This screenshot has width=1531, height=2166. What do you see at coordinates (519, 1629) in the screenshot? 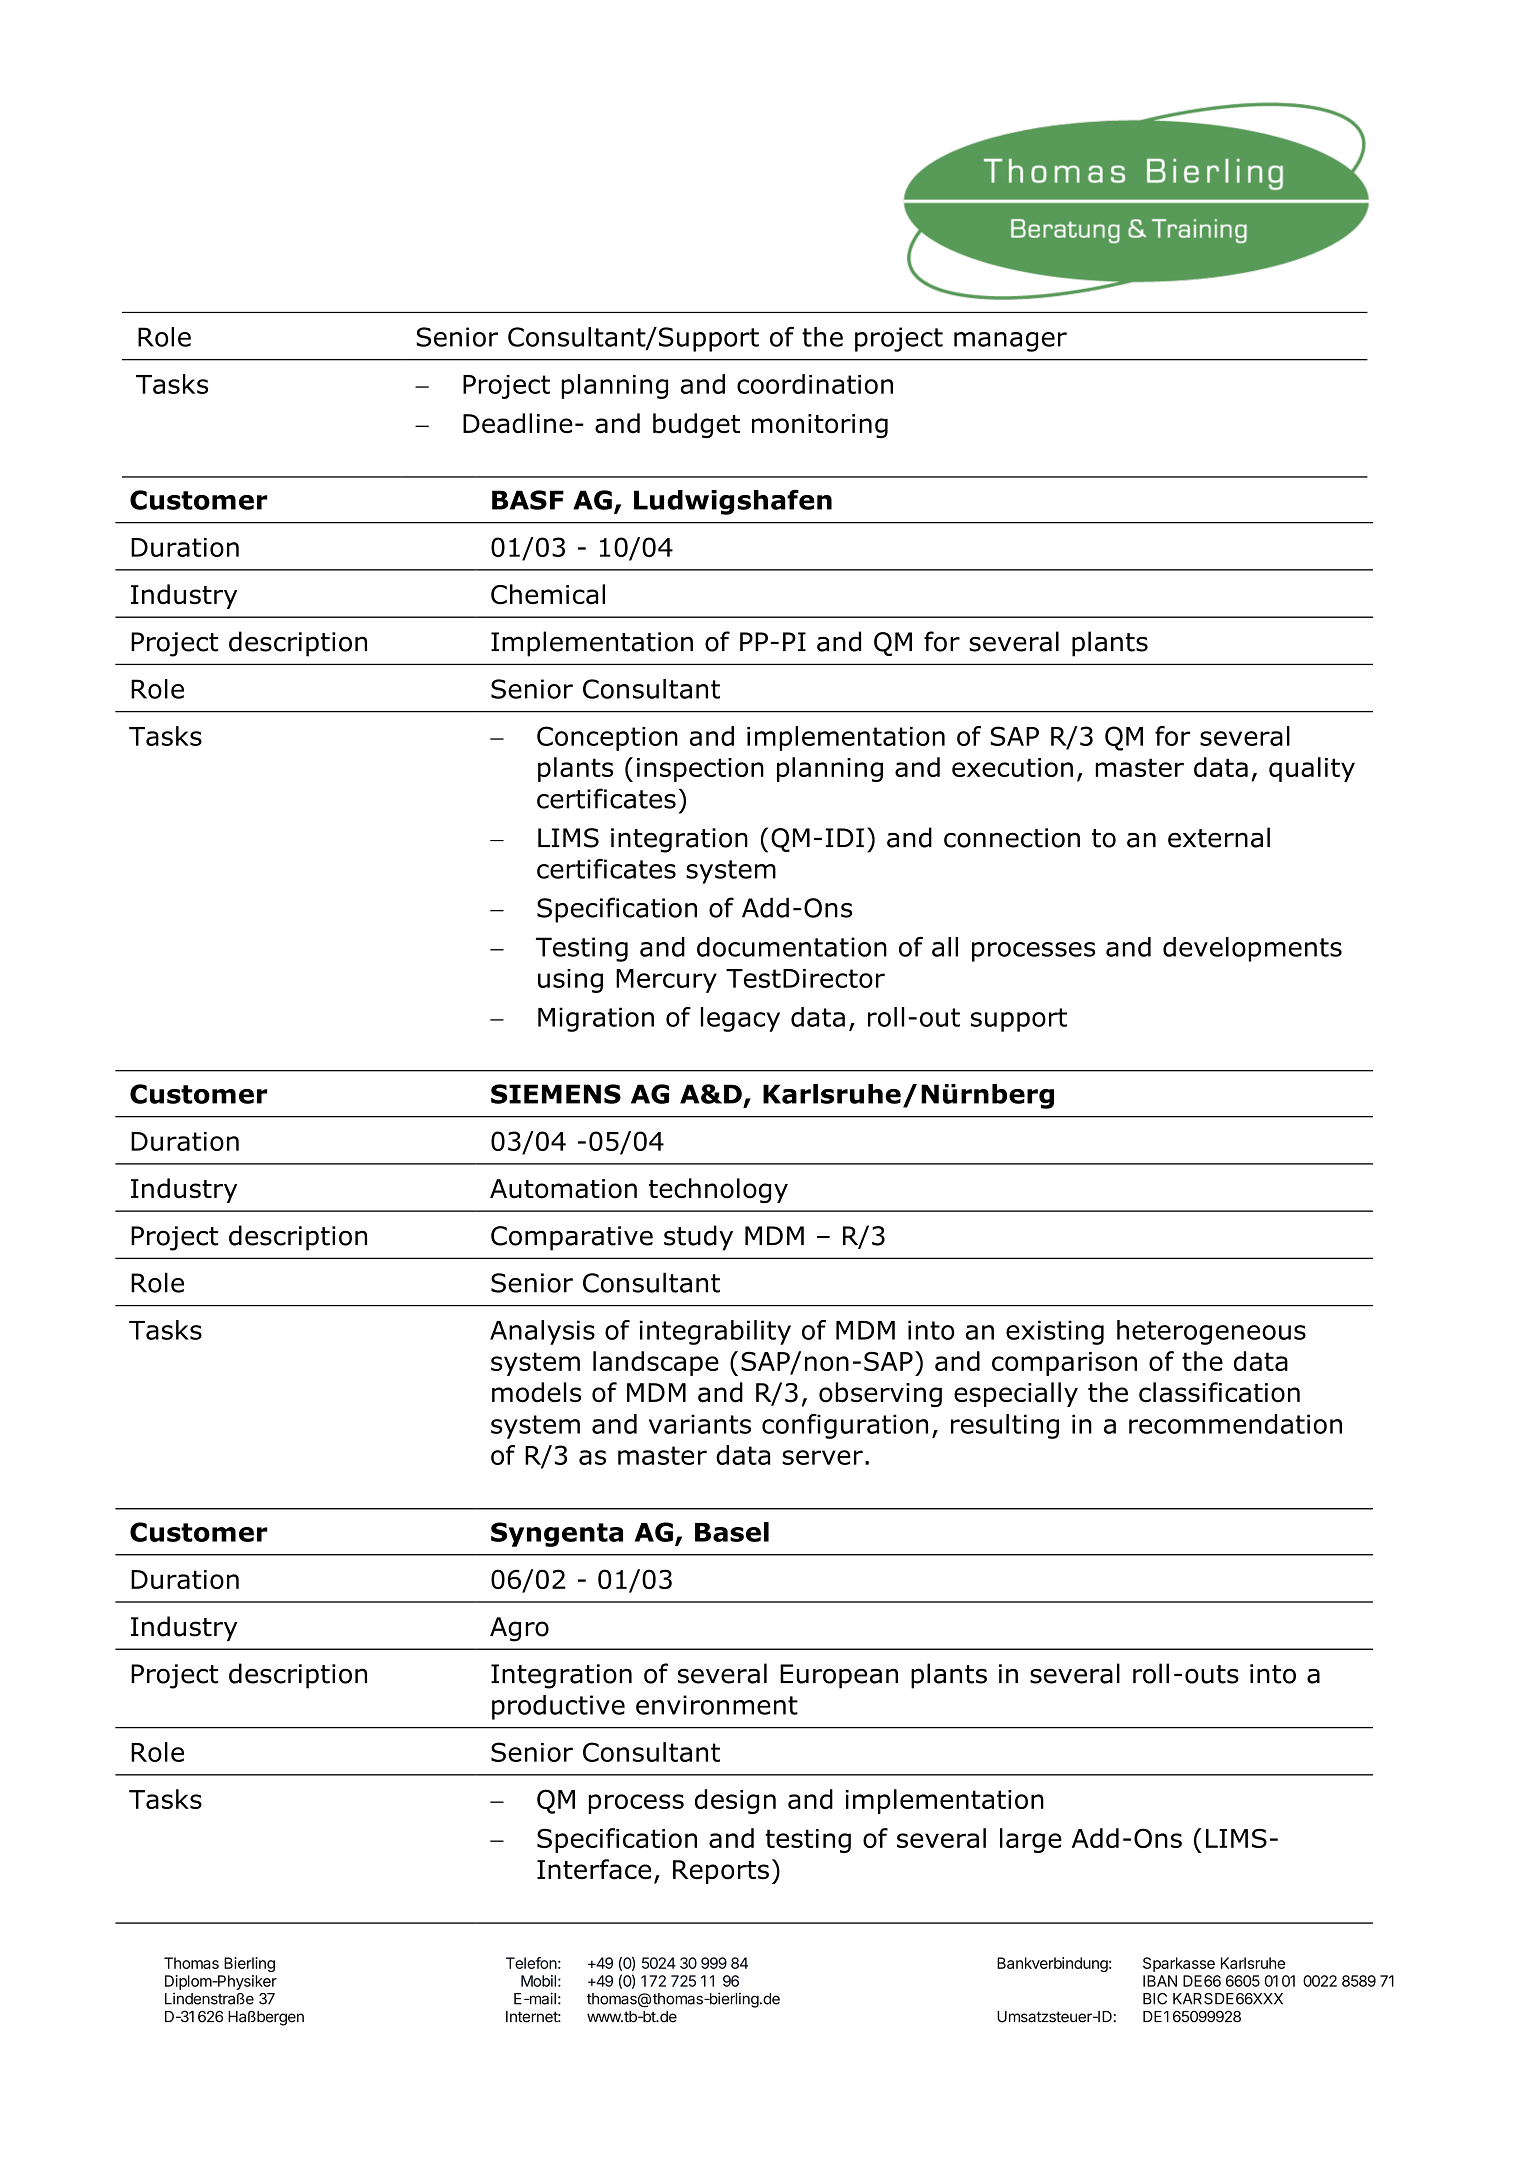
I see `Agro` at bounding box center [519, 1629].
